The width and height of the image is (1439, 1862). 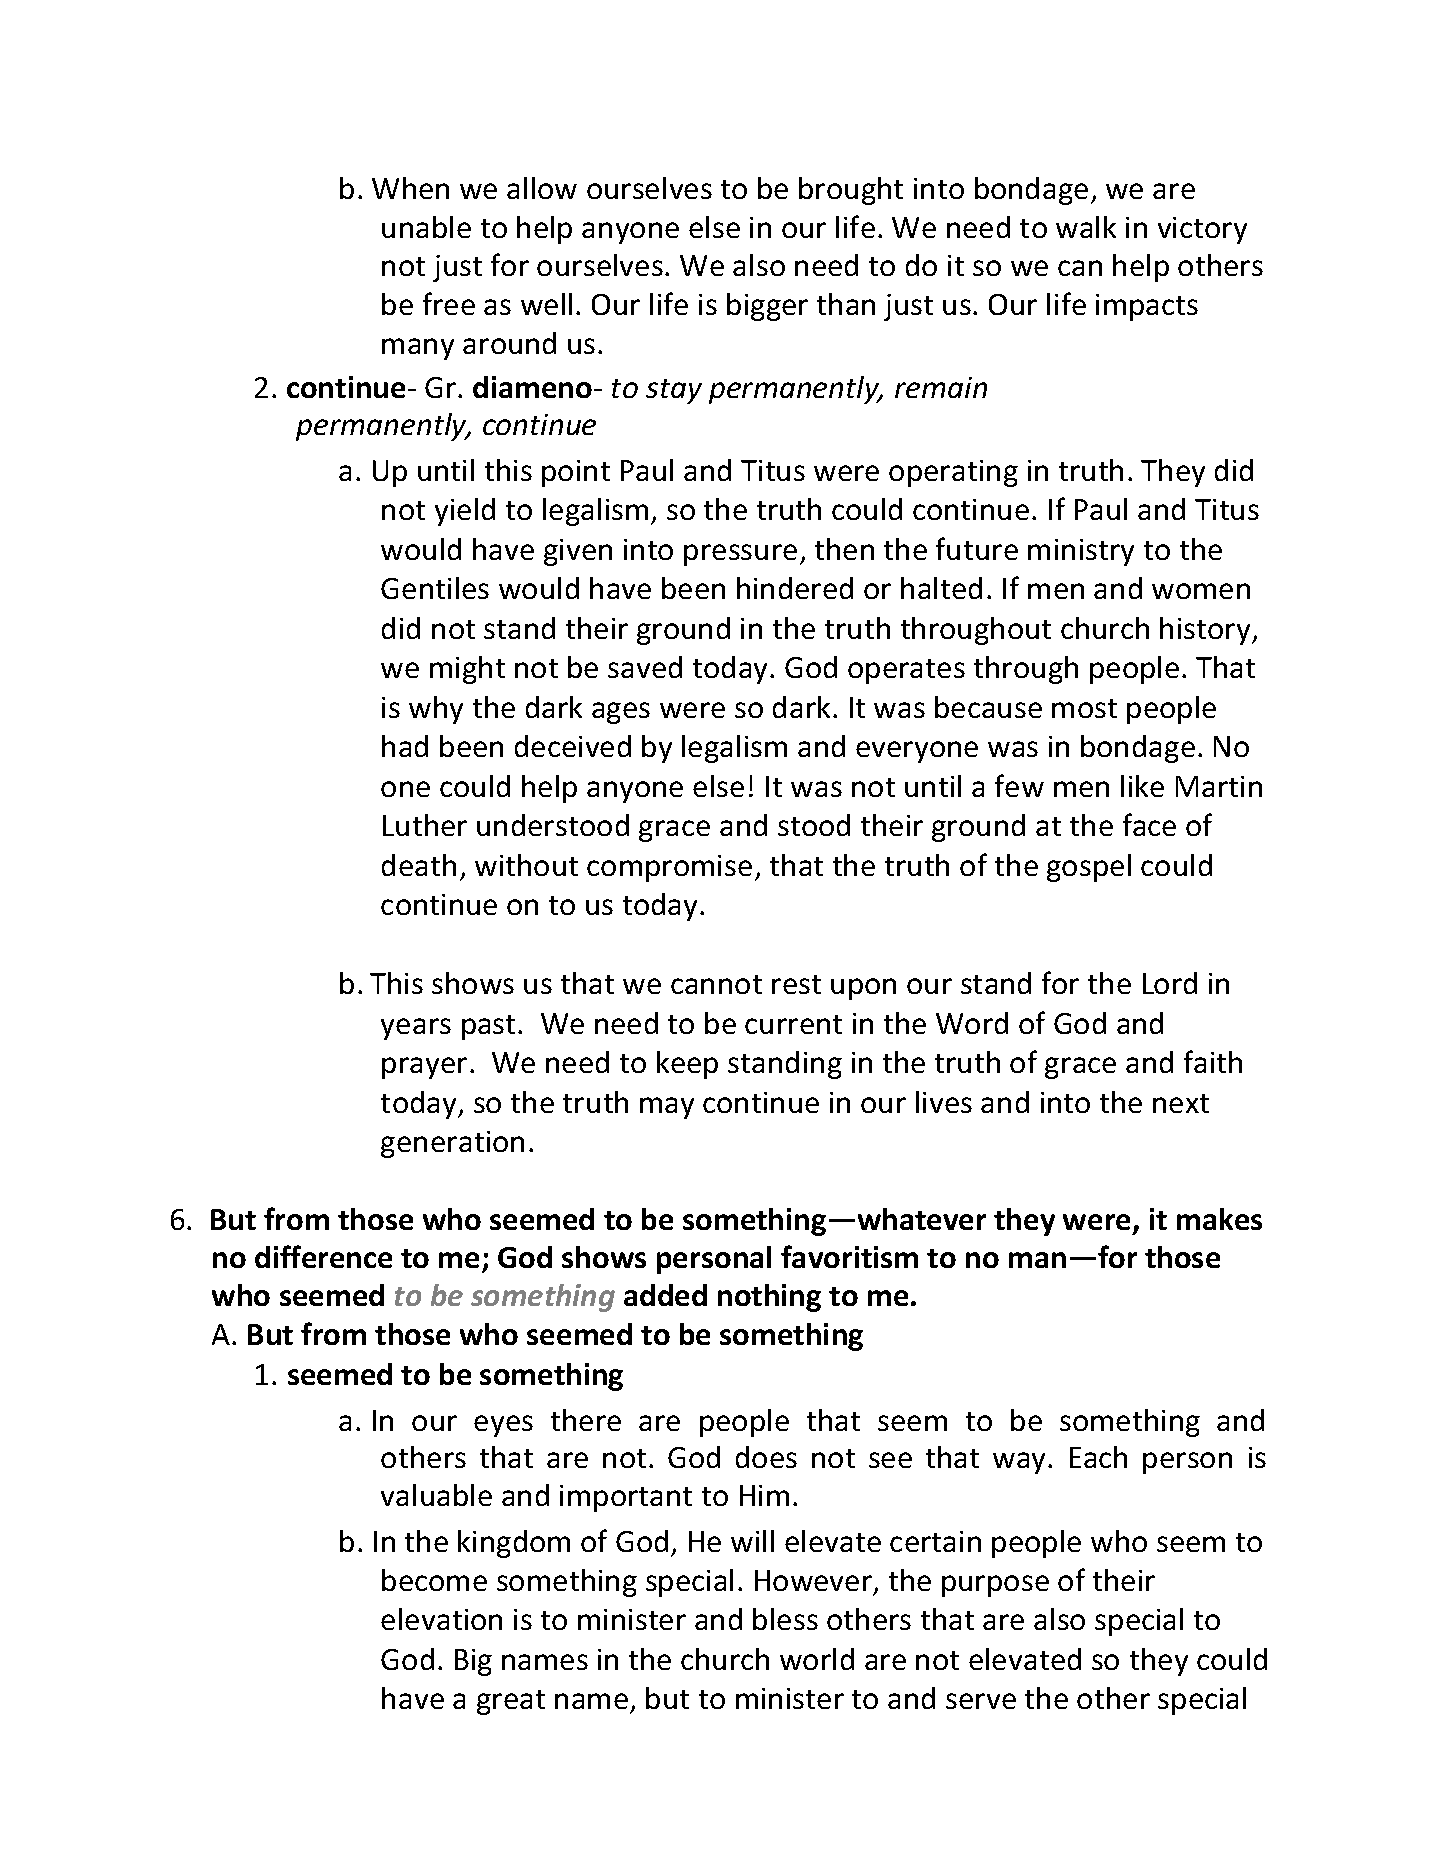 What do you see at coordinates (767, 307) in the image?
I see `bigger` at bounding box center [767, 307].
